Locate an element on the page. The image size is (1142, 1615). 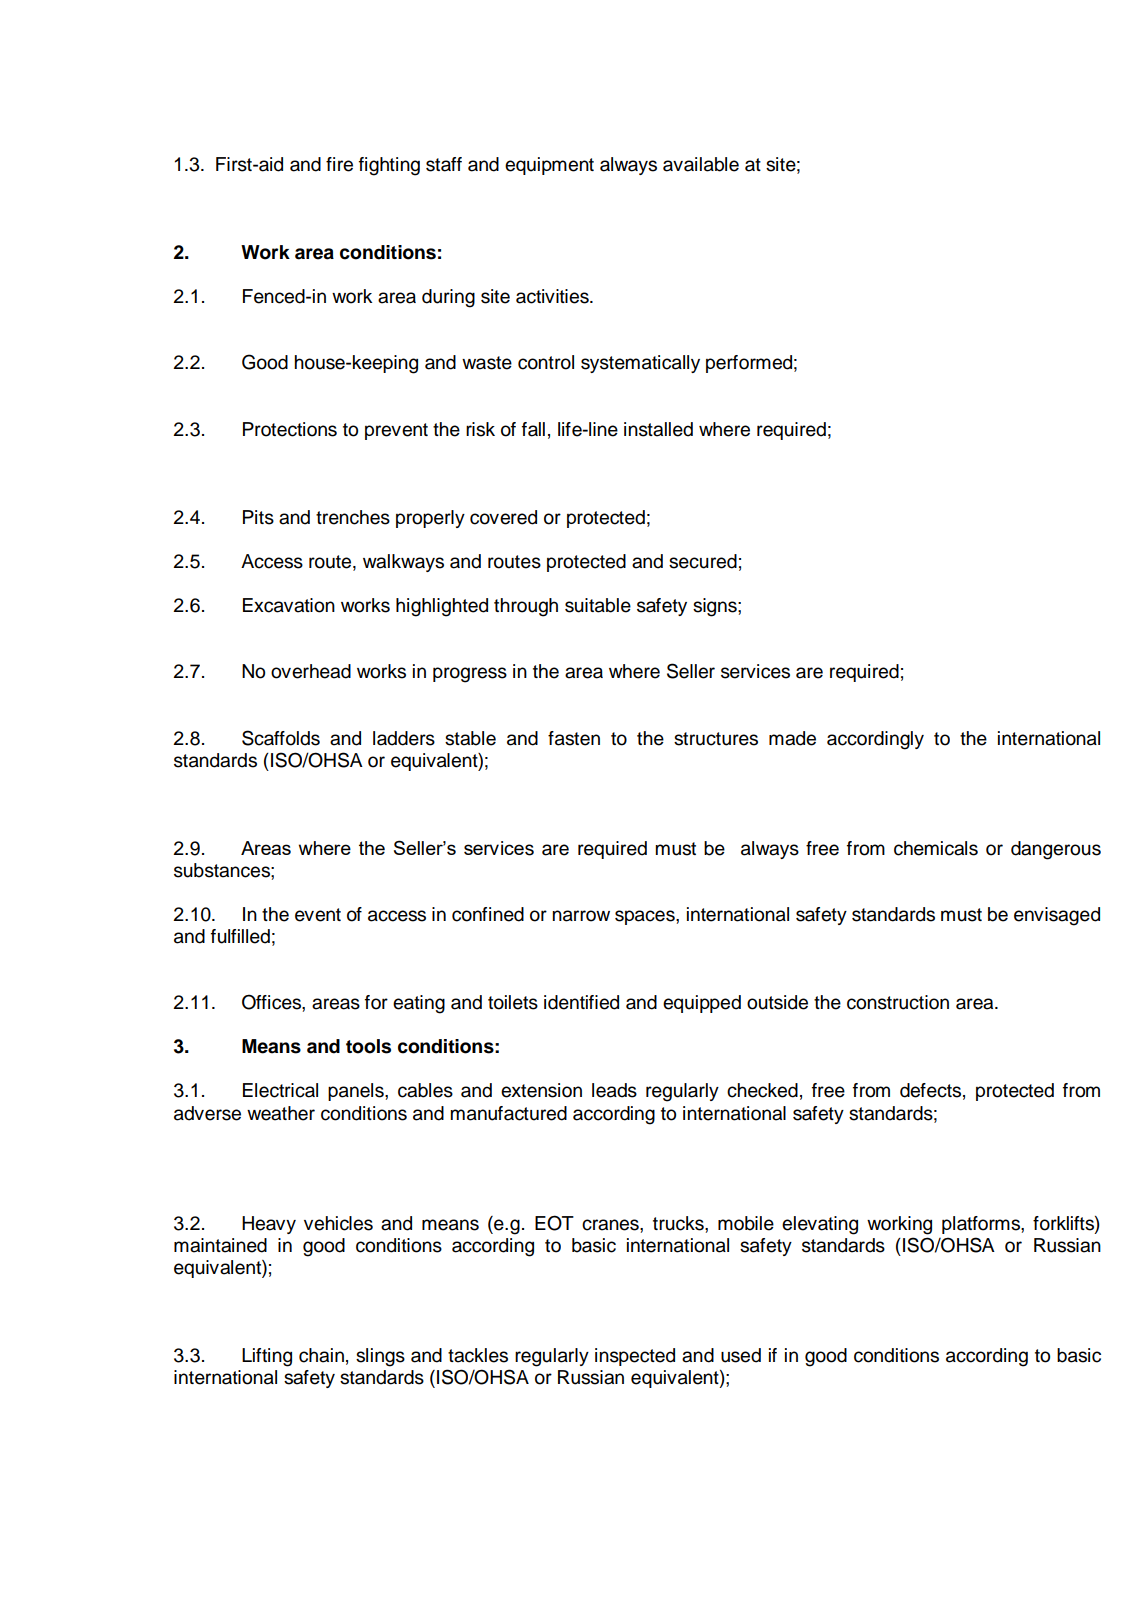
leads is located at coordinates (614, 1090).
